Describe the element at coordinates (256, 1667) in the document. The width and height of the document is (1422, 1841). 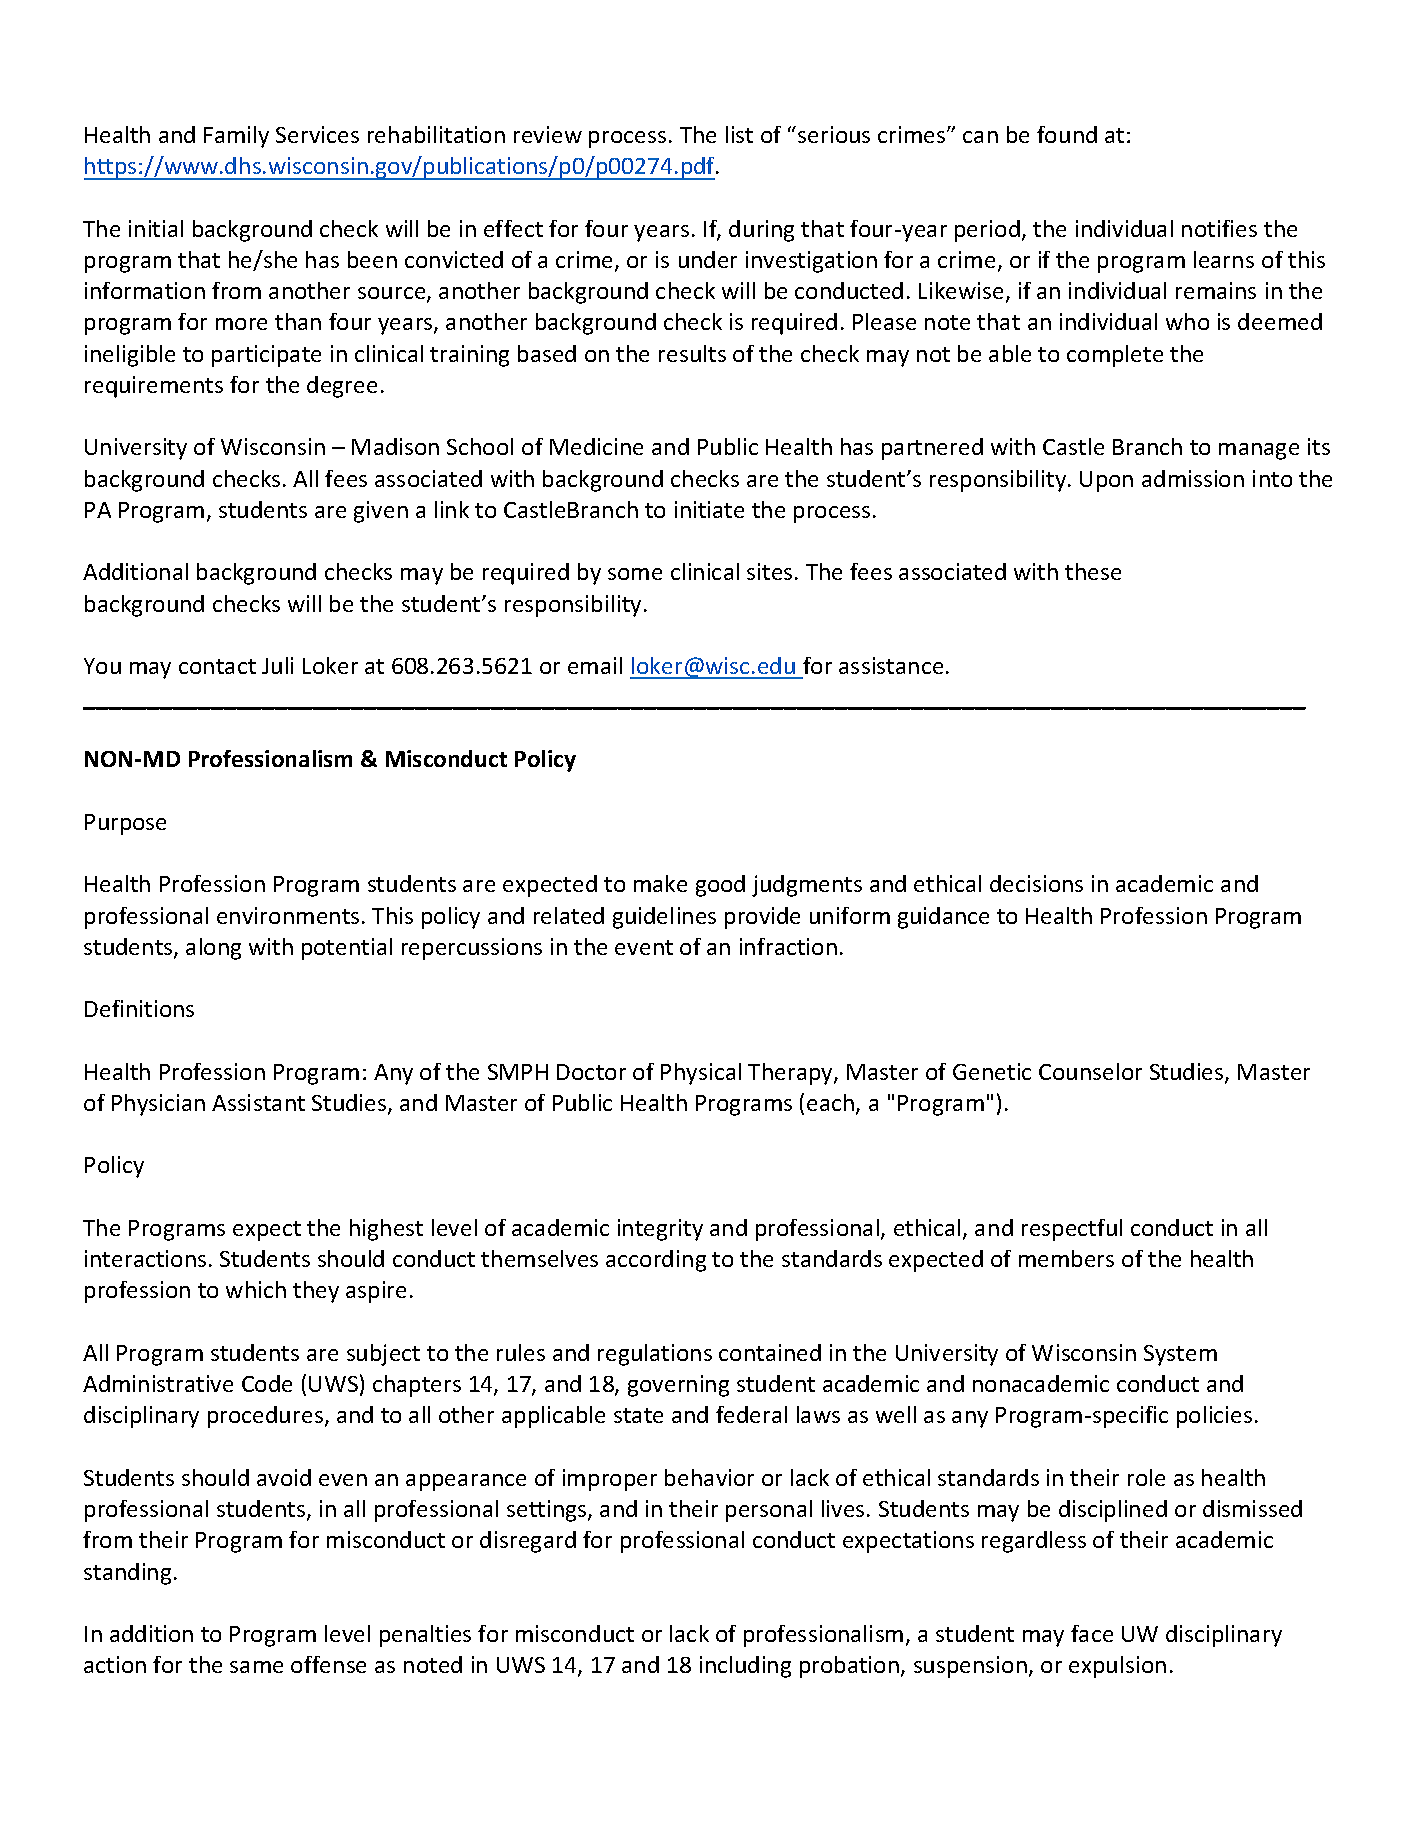
I see `same` at that location.
